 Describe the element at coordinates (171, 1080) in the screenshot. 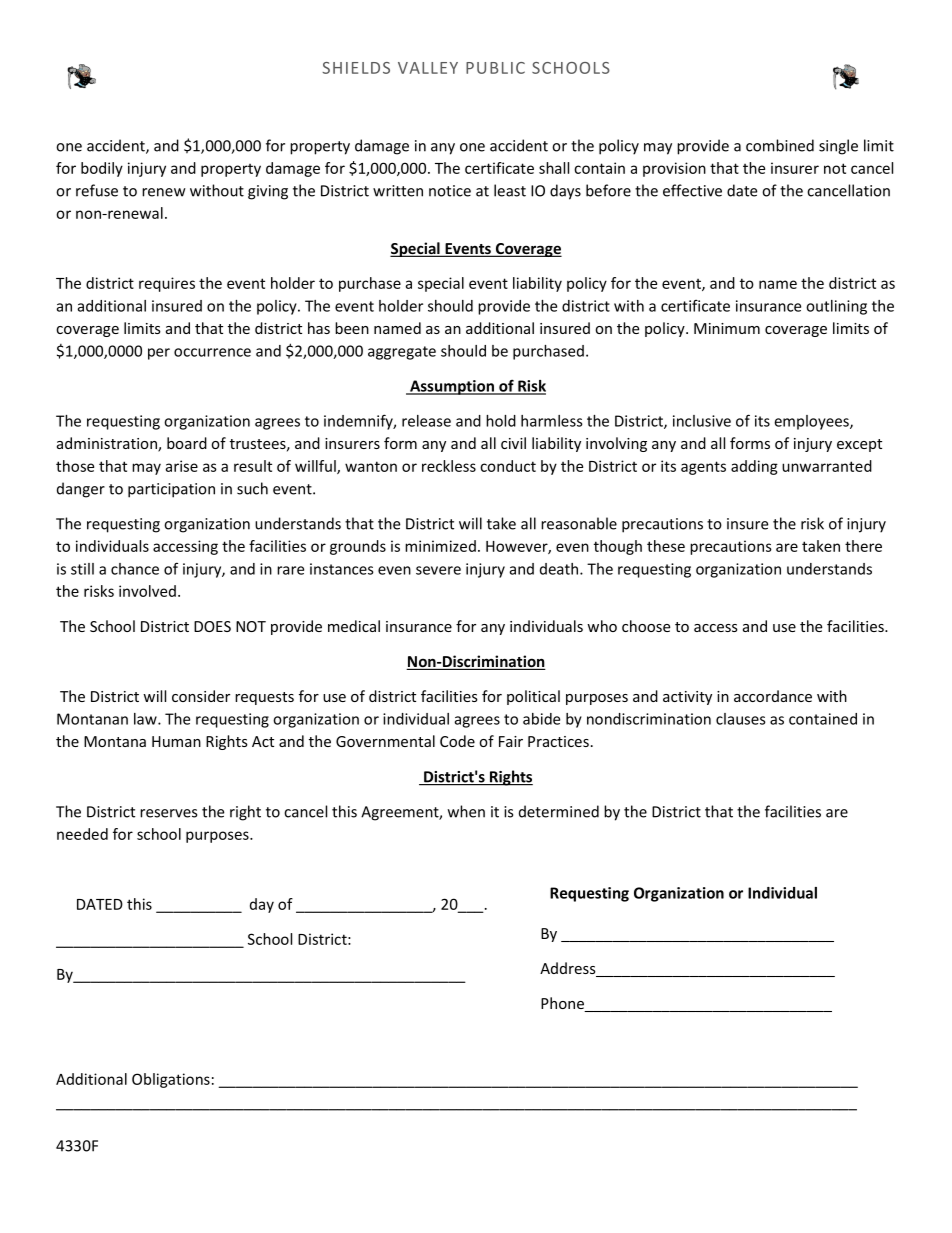

I see `Obligations` at that location.
